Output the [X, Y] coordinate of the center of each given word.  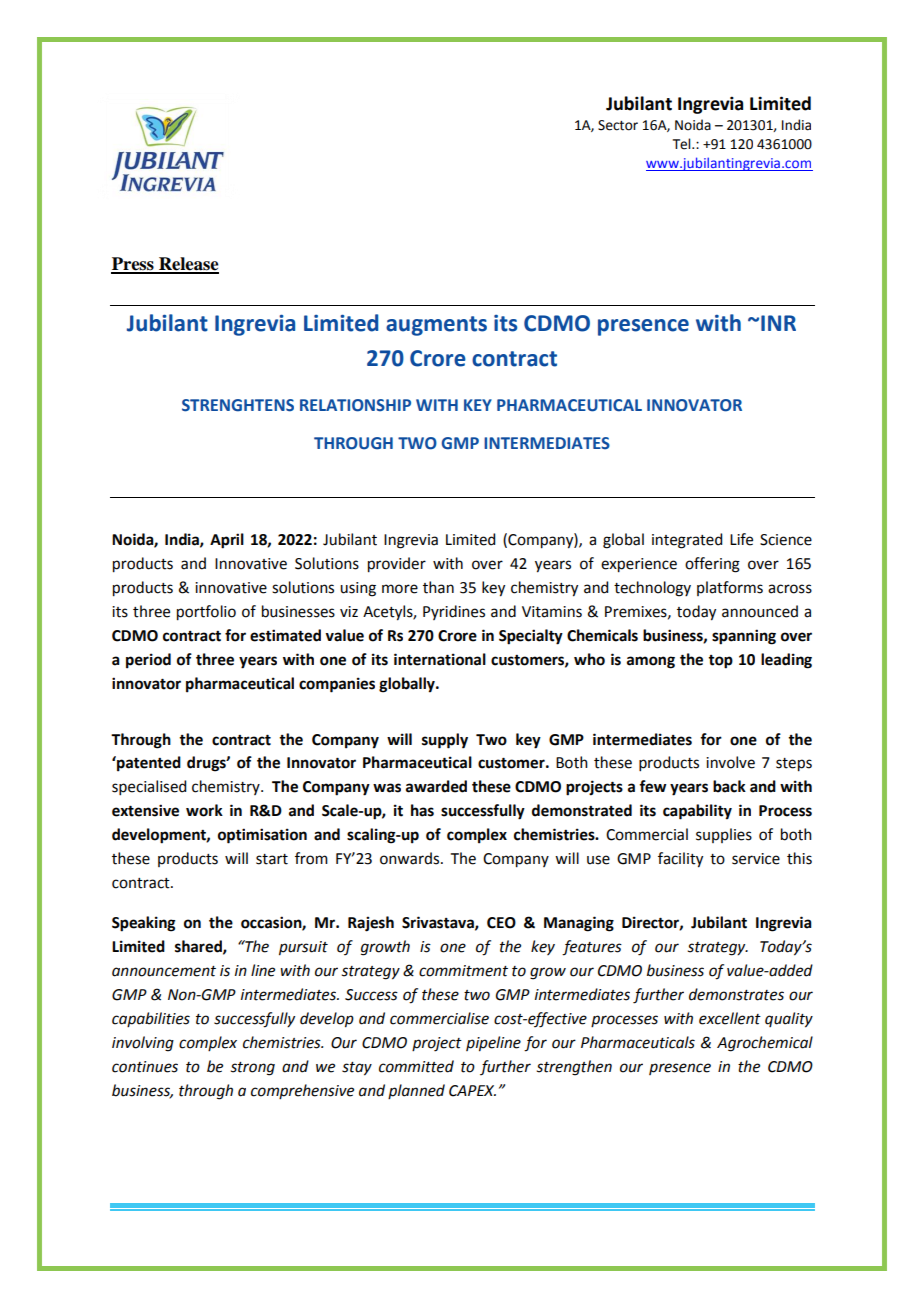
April [227, 541]
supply [445, 741]
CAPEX [472, 1091]
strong [253, 1069]
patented [148, 764]
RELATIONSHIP [355, 405]
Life [741, 539]
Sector [618, 125]
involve [730, 762]
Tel [683, 144]
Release [188, 265]
